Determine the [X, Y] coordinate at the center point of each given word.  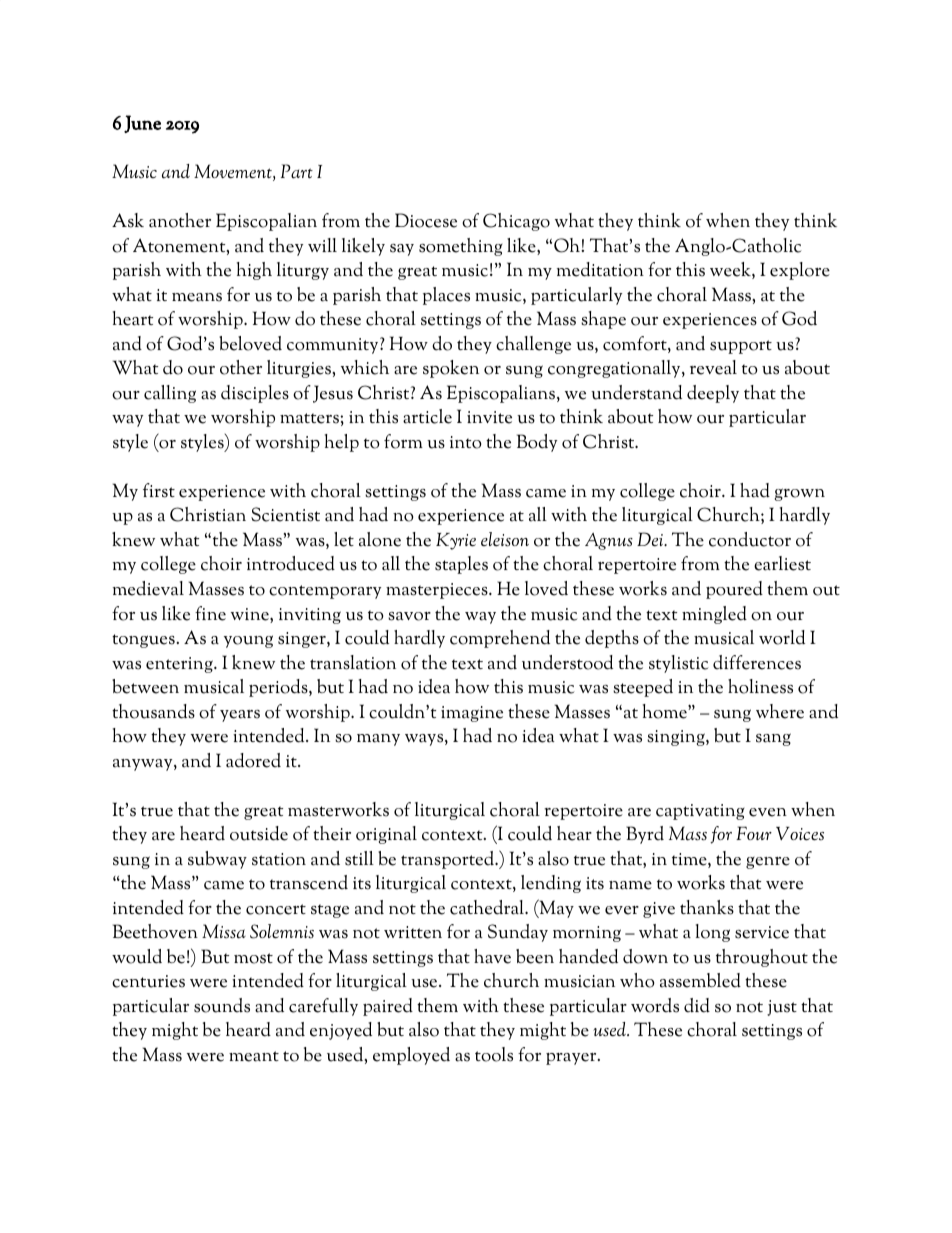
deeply [713, 394]
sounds [222, 1005]
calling [170, 394]
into [466, 442]
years [240, 716]
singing [677, 738]
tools [494, 1054]
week [731, 270]
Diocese [426, 220]
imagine [472, 714]
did [697, 1005]
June [142, 124]
